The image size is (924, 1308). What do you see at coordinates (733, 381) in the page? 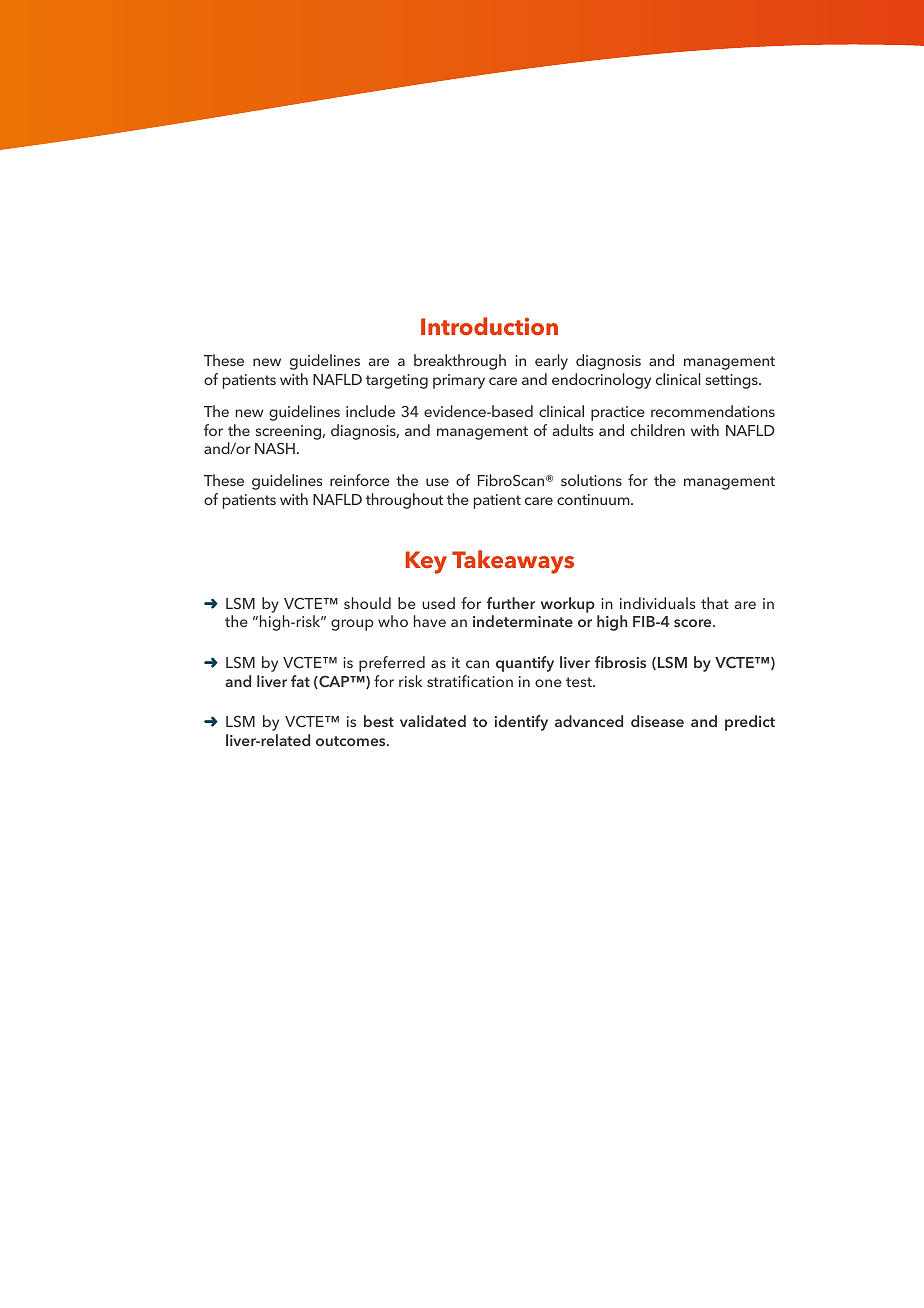
I see `settings` at bounding box center [733, 381].
